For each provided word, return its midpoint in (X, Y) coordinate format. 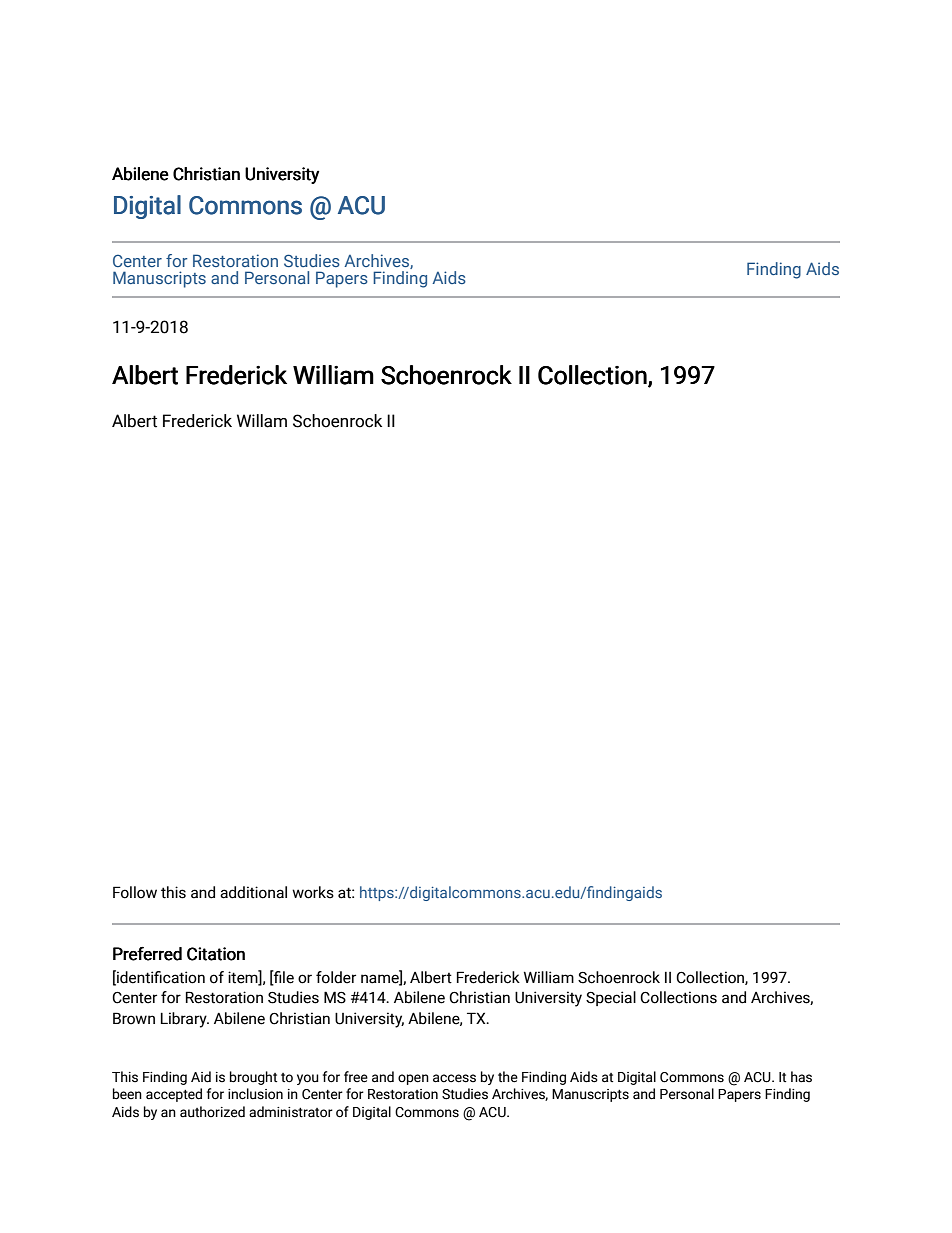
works (313, 892)
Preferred (147, 954)
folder (336, 977)
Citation (216, 954)
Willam (262, 421)
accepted (174, 1095)
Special (611, 998)
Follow (135, 892)
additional (253, 892)
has (801, 1077)
